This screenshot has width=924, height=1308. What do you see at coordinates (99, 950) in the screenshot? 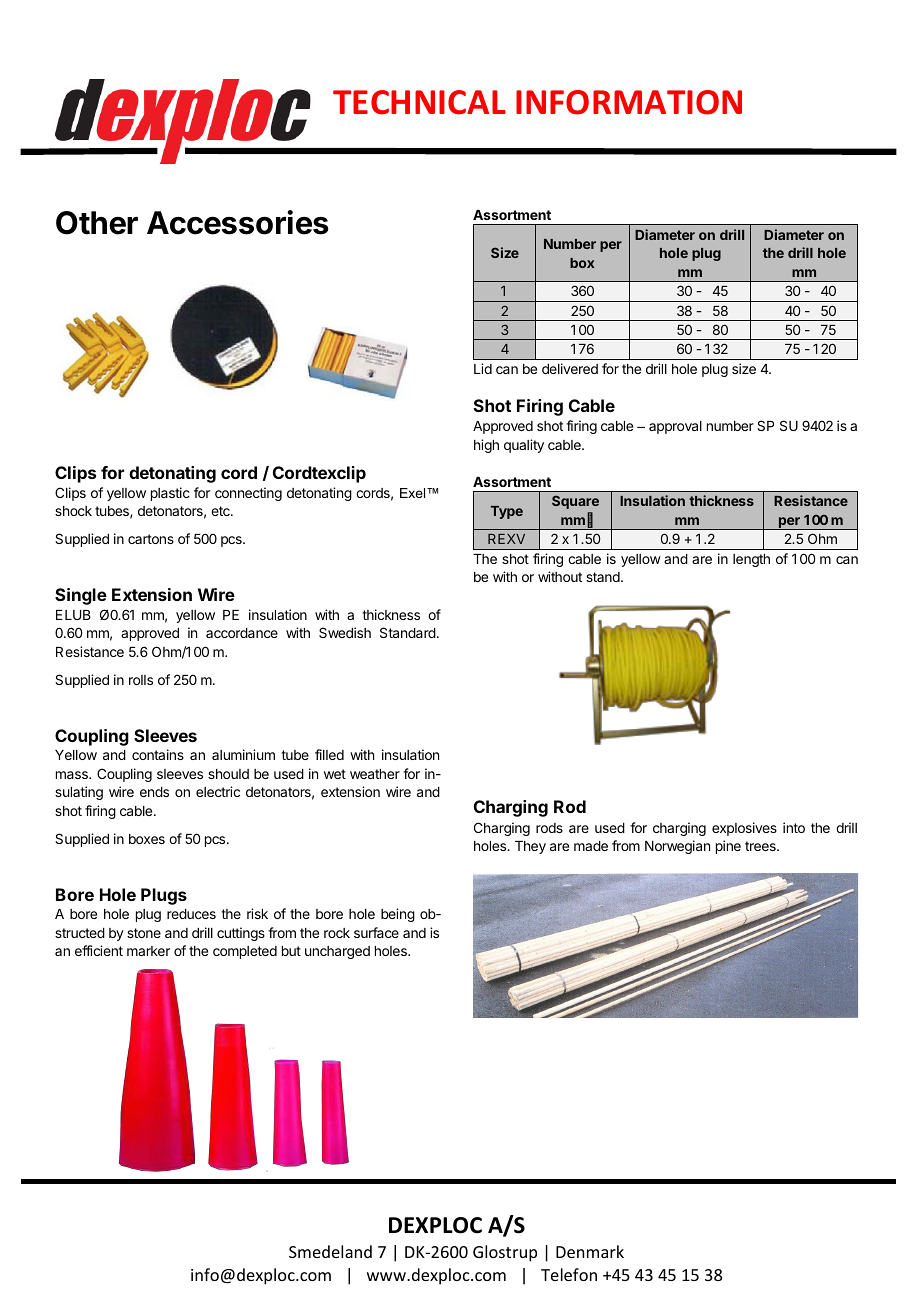
I see `efficient` at bounding box center [99, 950].
